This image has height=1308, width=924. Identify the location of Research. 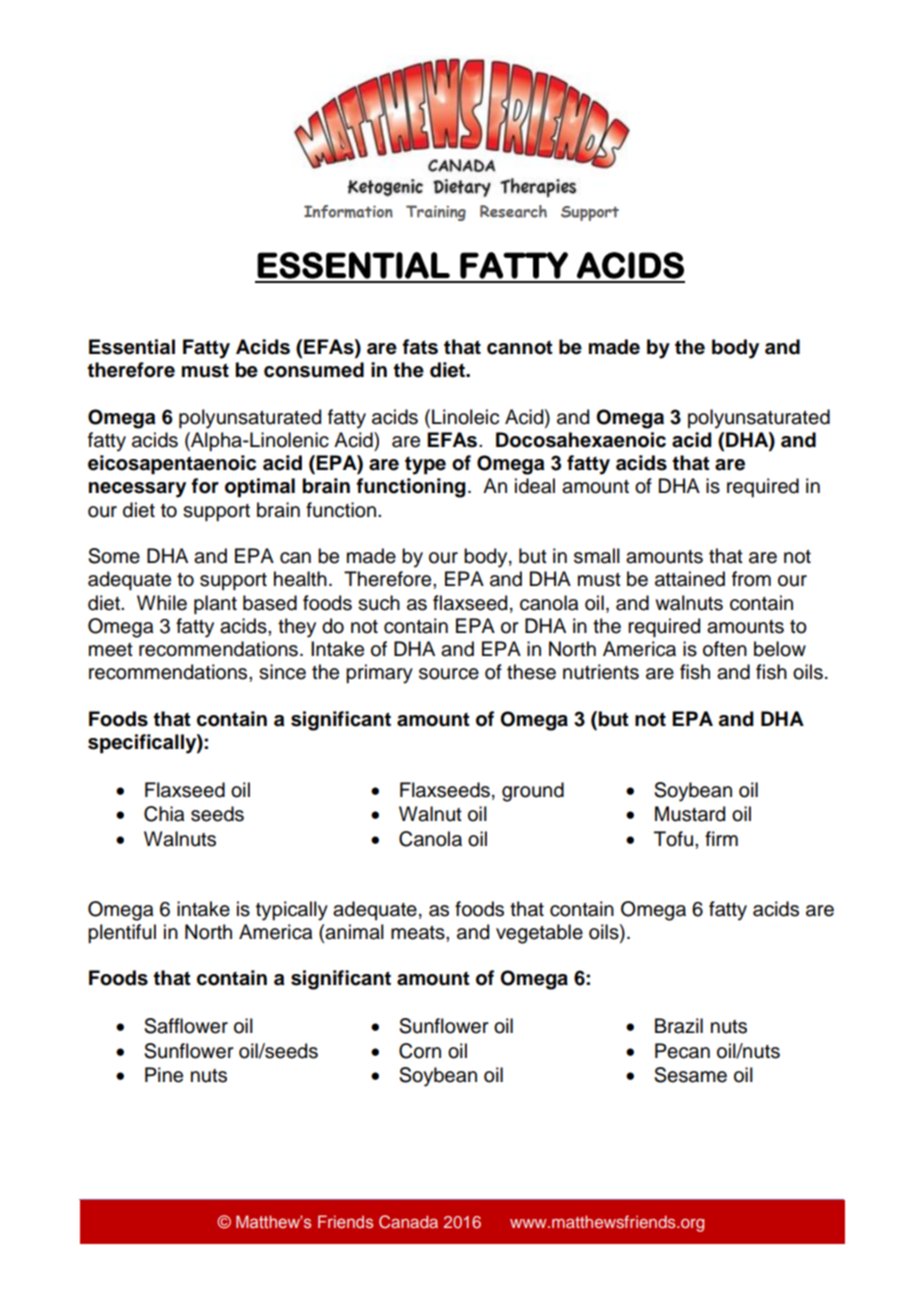
(513, 211).
